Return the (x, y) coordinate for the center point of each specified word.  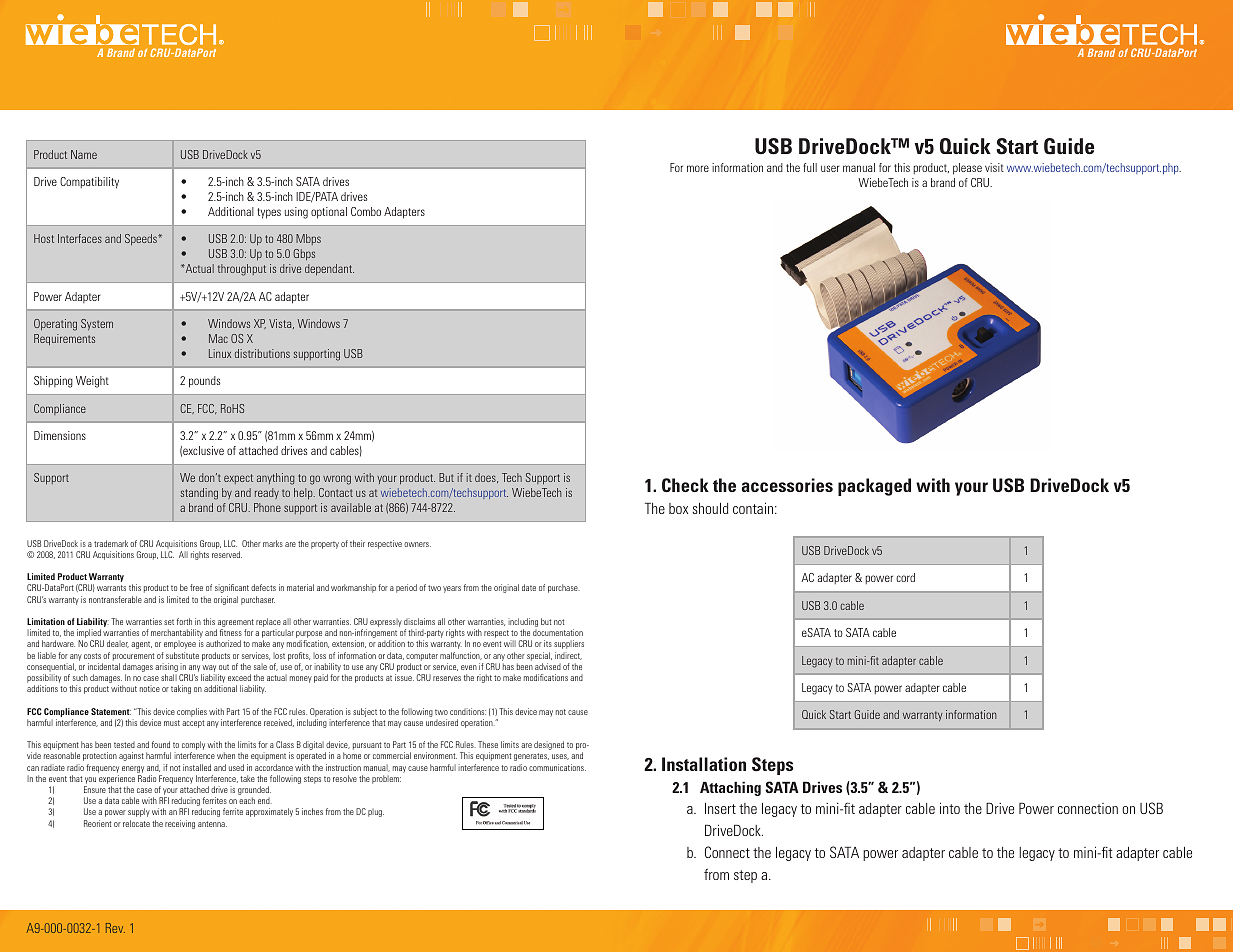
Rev (115, 928)
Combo (366, 211)
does (486, 478)
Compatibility (89, 183)
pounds (204, 382)
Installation (704, 764)
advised (548, 666)
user (830, 168)
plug (376, 812)
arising (166, 669)
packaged (874, 487)
